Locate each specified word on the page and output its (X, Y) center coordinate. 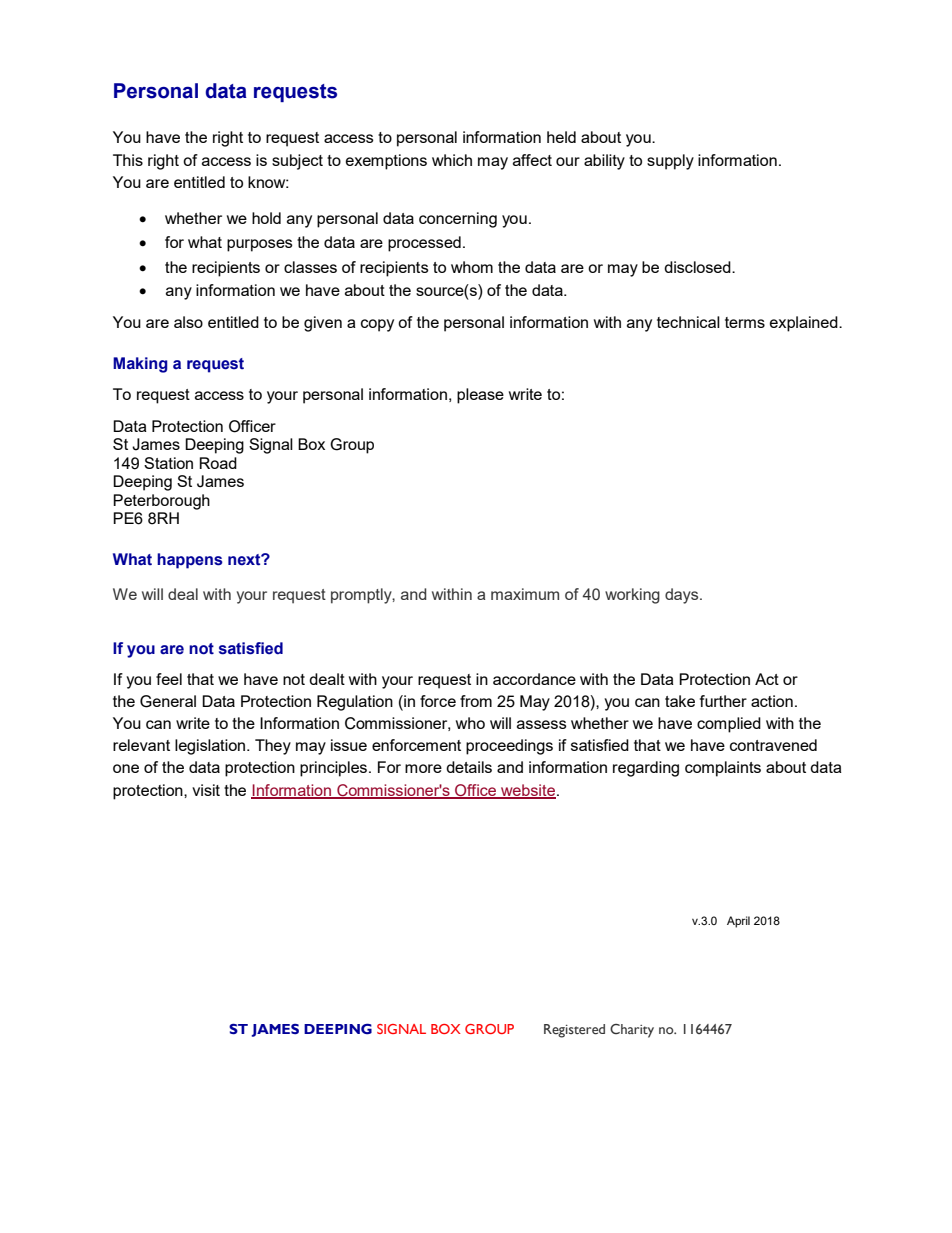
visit (206, 790)
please (480, 396)
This (128, 160)
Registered (574, 1031)
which (452, 160)
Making (140, 365)
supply (670, 162)
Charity (632, 1031)
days (683, 596)
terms (745, 322)
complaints (723, 769)
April (738, 922)
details (469, 767)
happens (190, 561)
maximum (525, 594)
